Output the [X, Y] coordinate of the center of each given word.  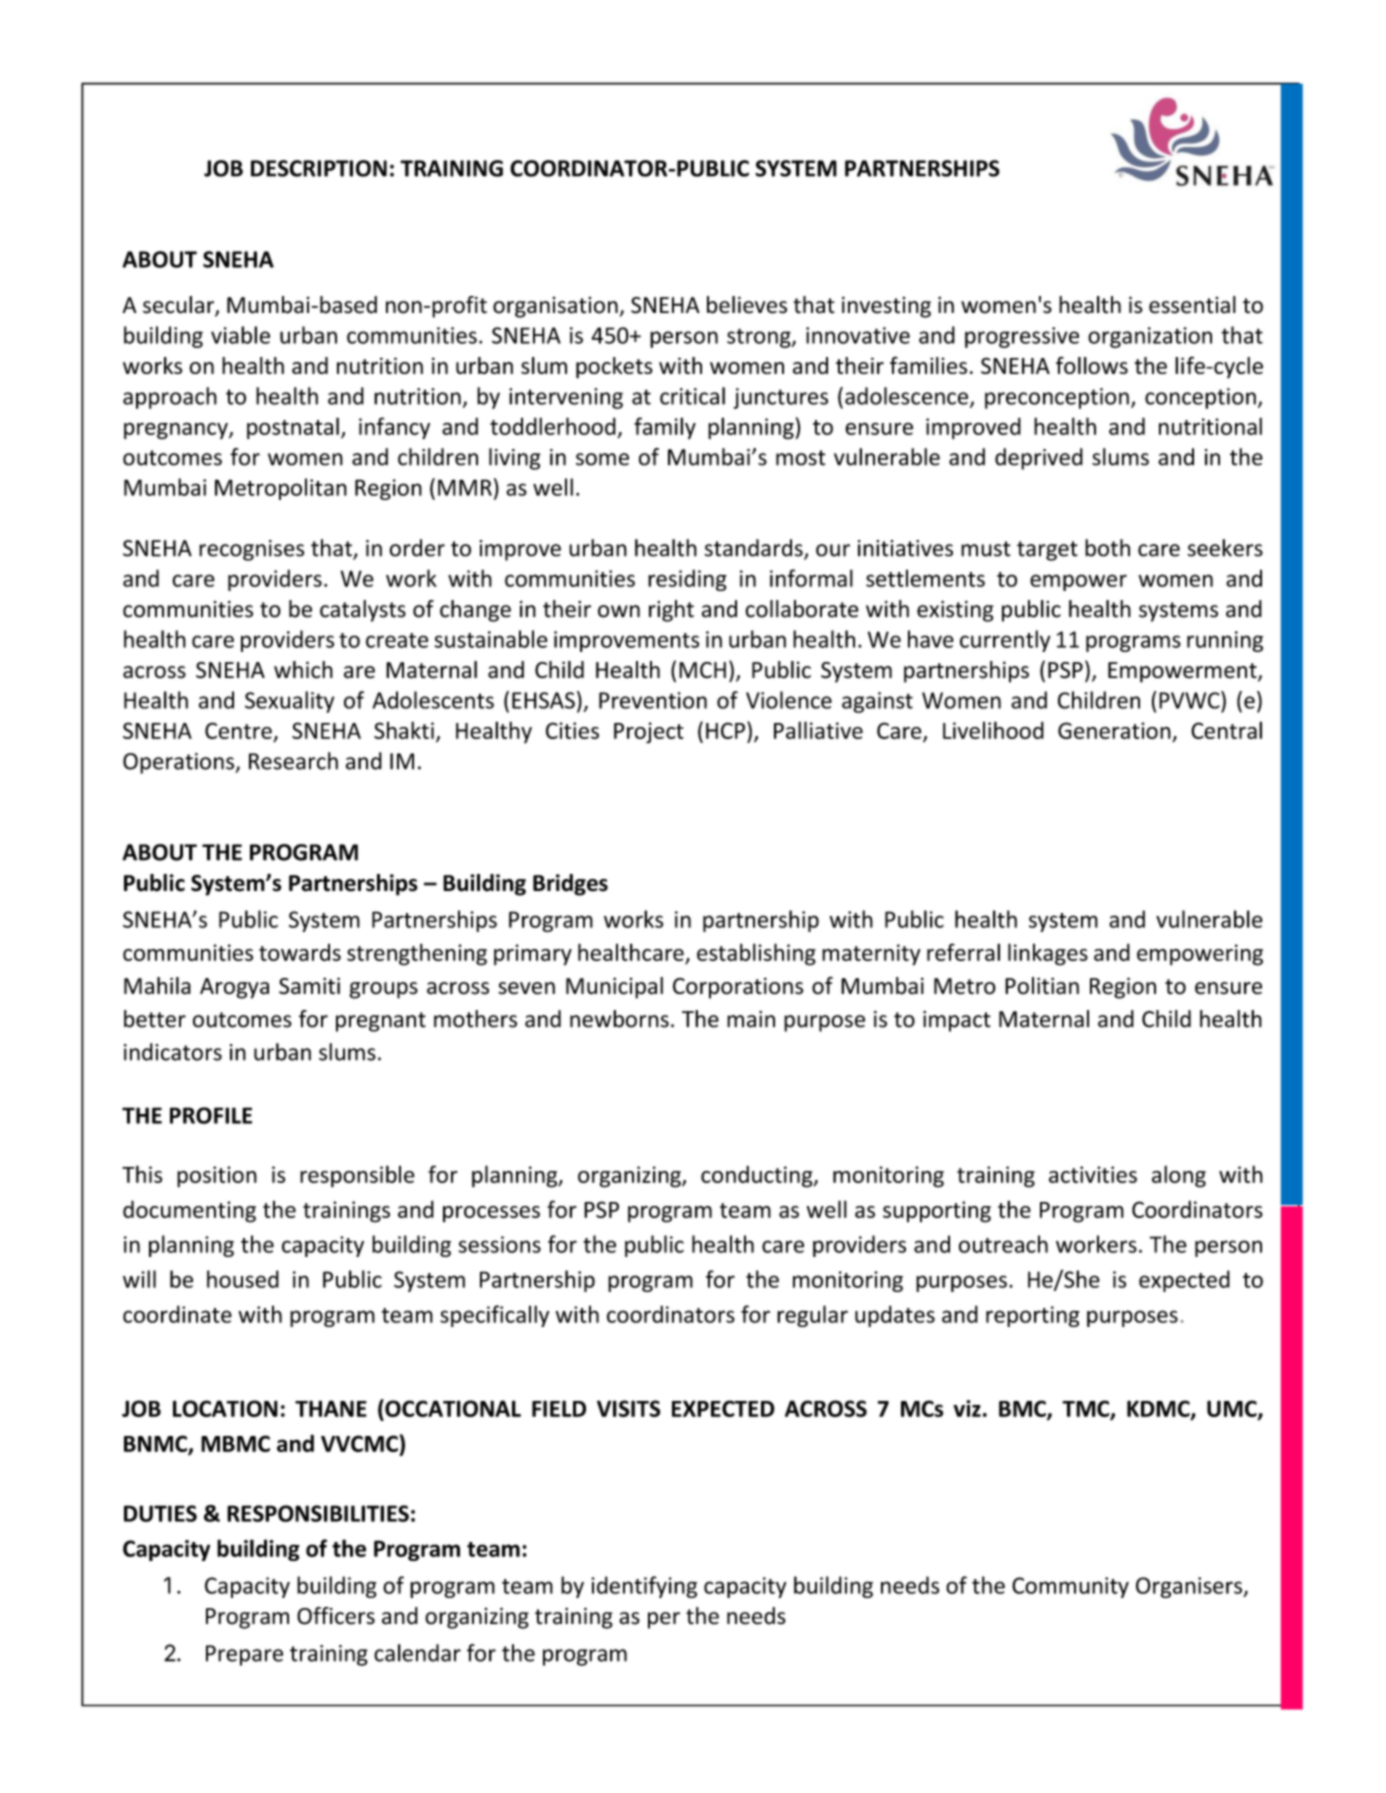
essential [1192, 305]
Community [1070, 1587]
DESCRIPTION [319, 168]
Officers [336, 1616]
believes [747, 305]
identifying [644, 1587]
